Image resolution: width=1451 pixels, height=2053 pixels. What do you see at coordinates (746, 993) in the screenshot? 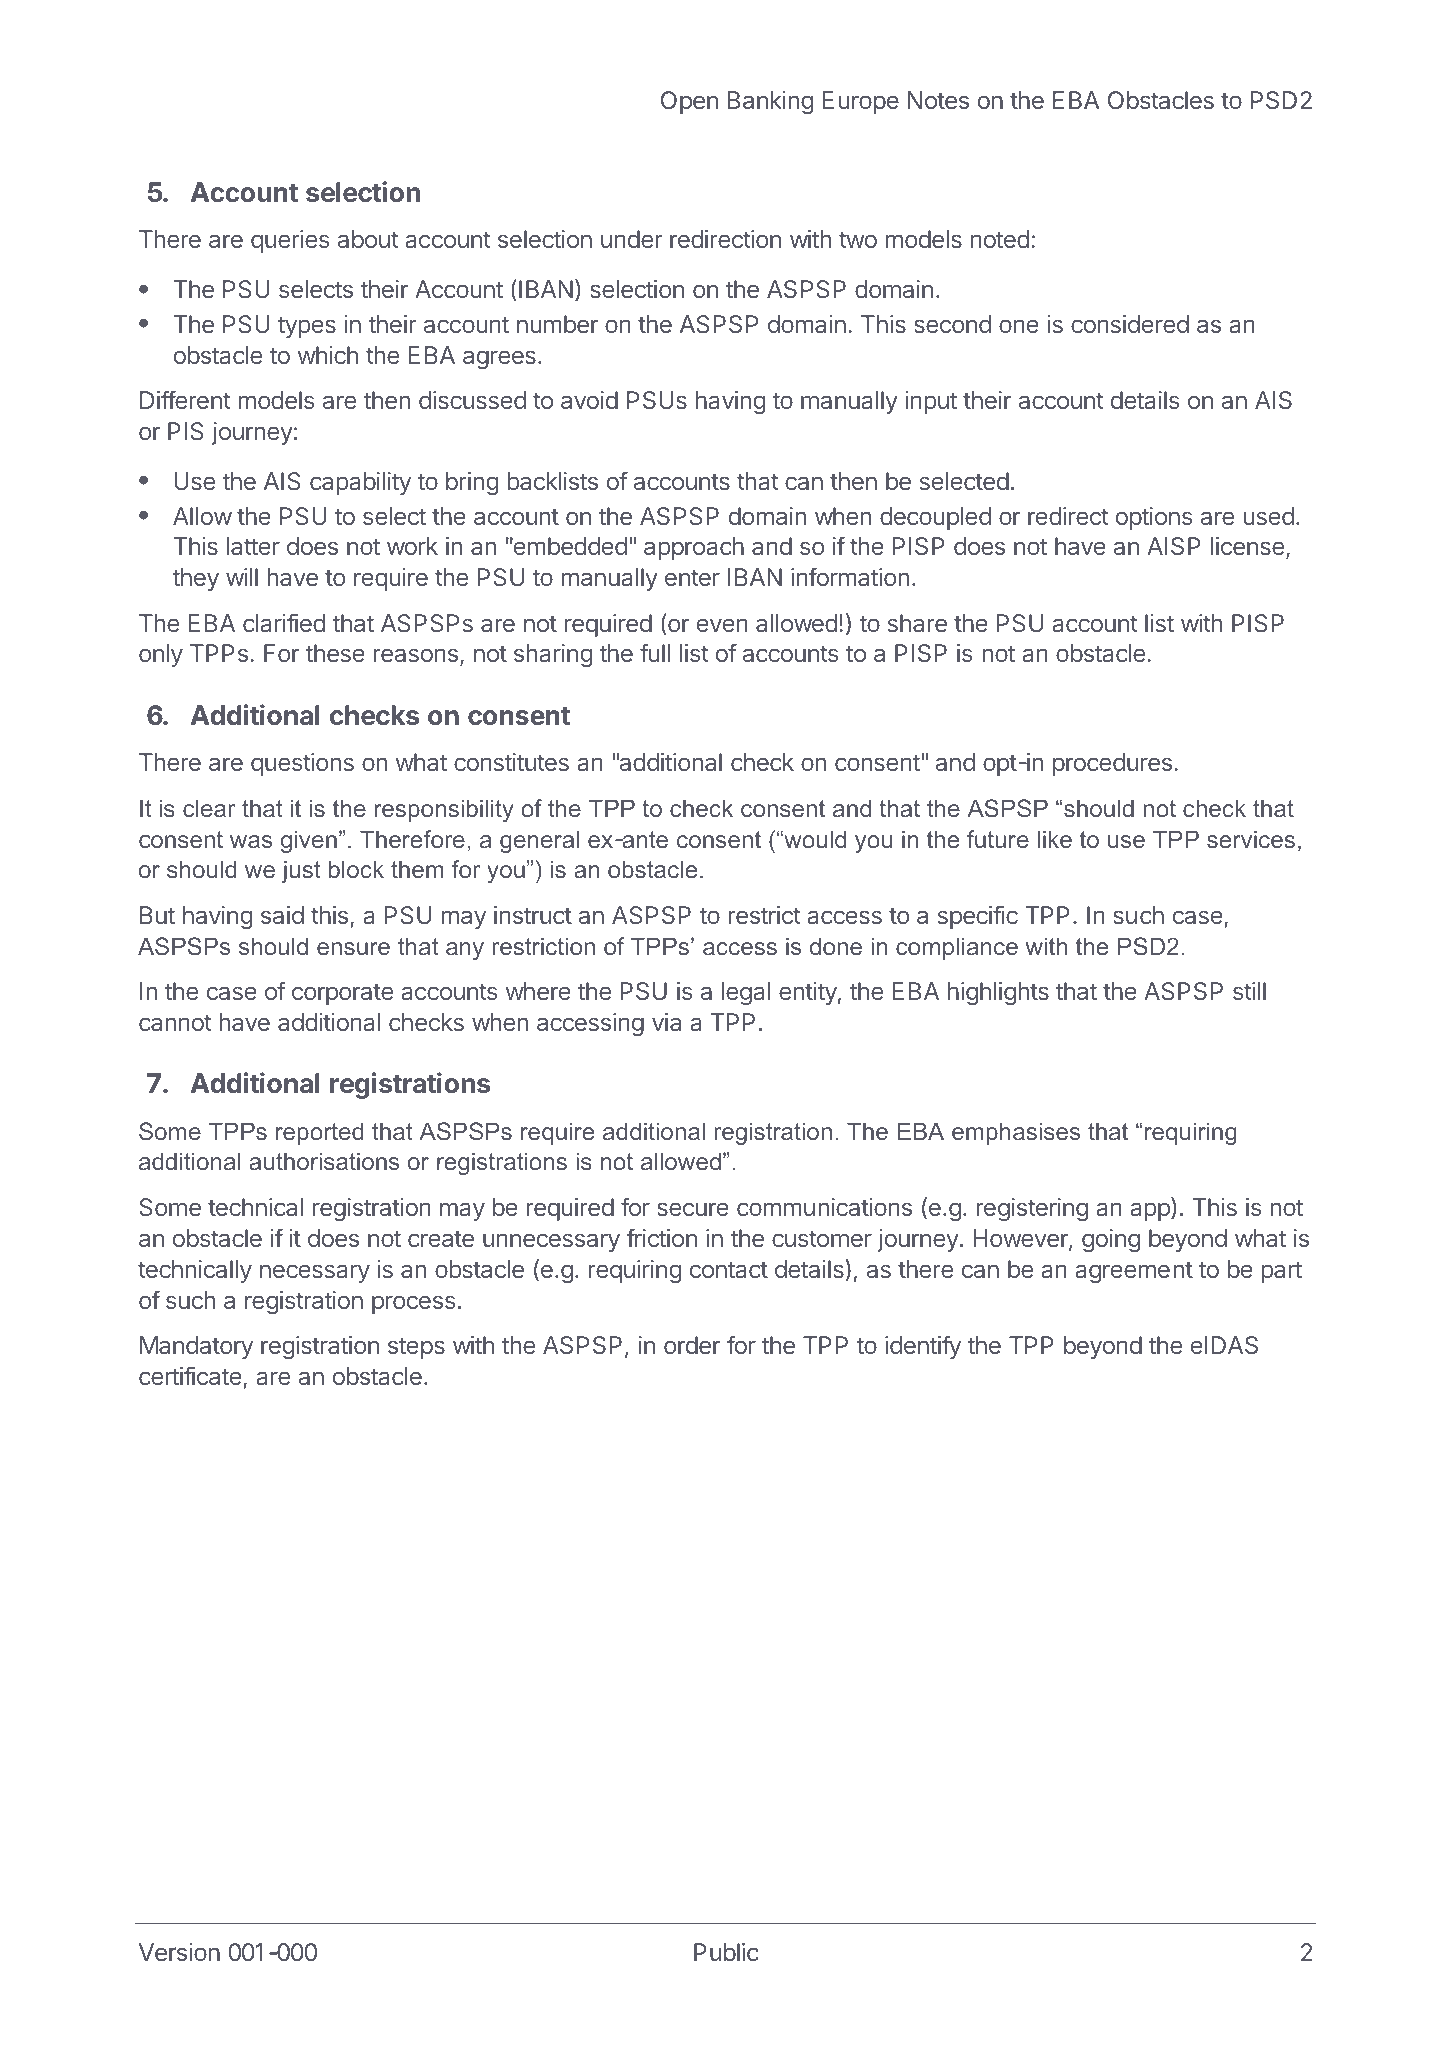
I see `legal` at bounding box center [746, 993].
